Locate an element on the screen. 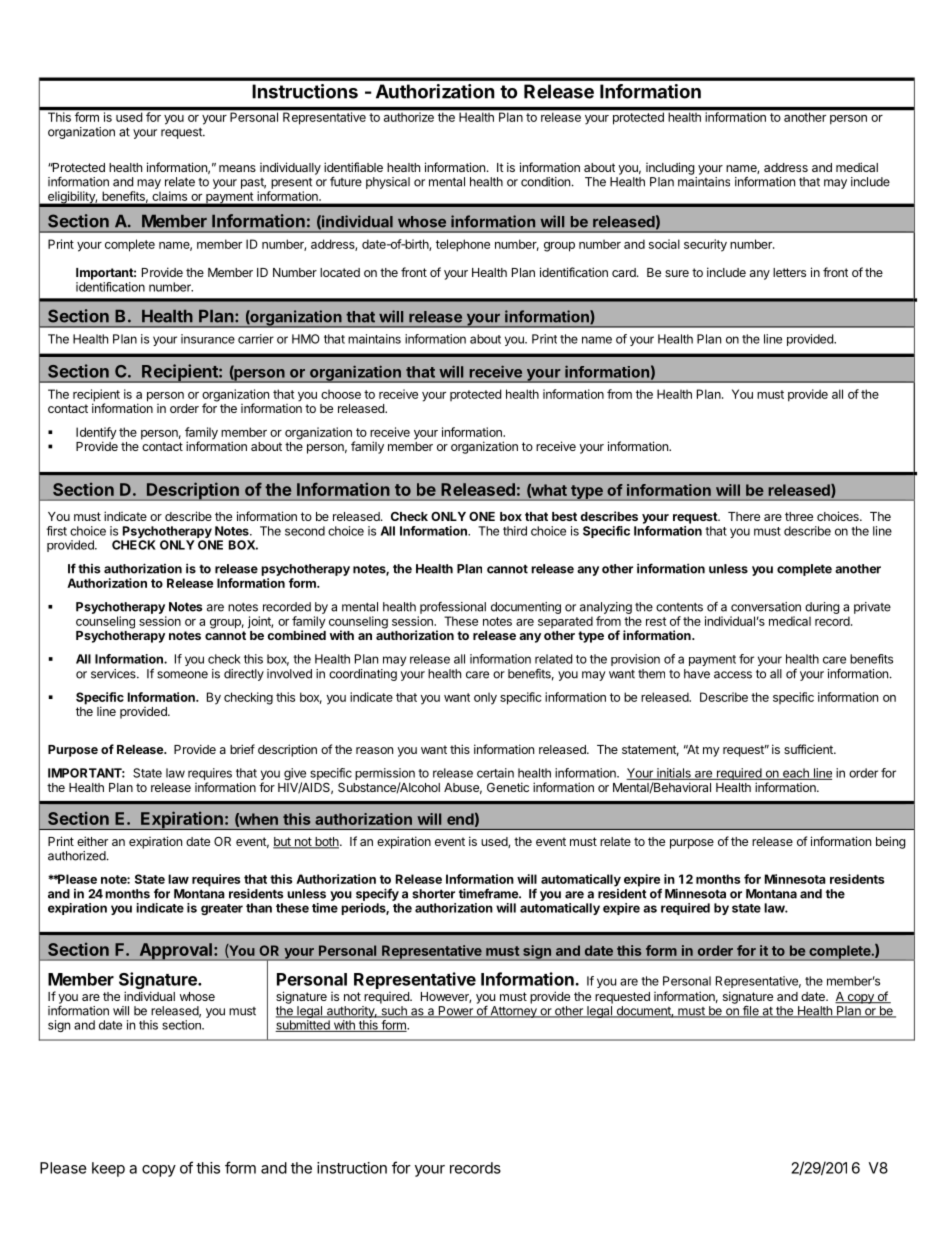 Image resolution: width=952 pixels, height=1233 pixels. Power is located at coordinates (455, 1012).
